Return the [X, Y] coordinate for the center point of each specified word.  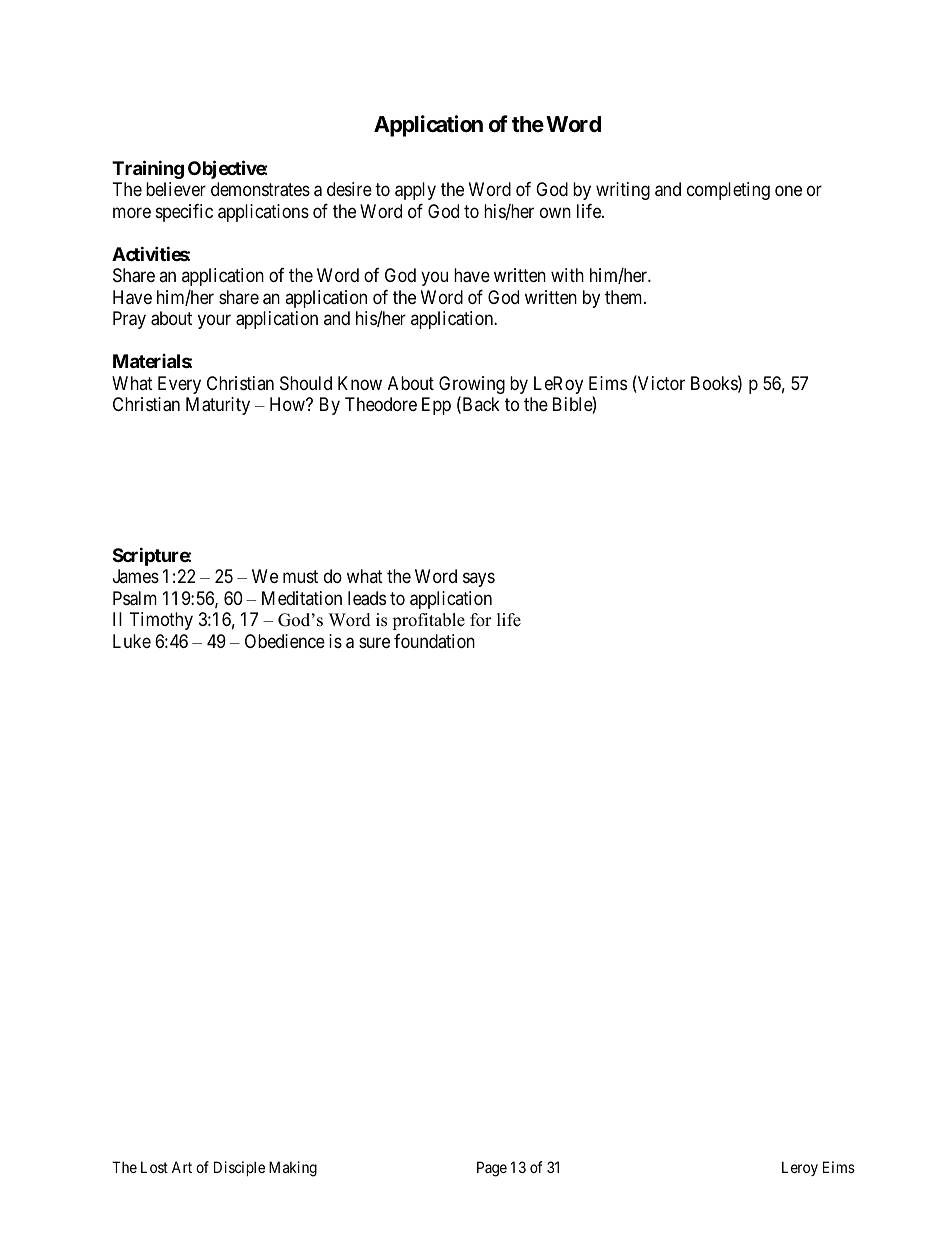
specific [184, 213]
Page [492, 1169]
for [481, 620]
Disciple [239, 1168]
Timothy [161, 621]
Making [293, 1169]
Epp [436, 406]
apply [415, 191]
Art [182, 1167]
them [625, 297]
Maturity [218, 406]
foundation [434, 641]
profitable [428, 621]
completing [728, 191]
